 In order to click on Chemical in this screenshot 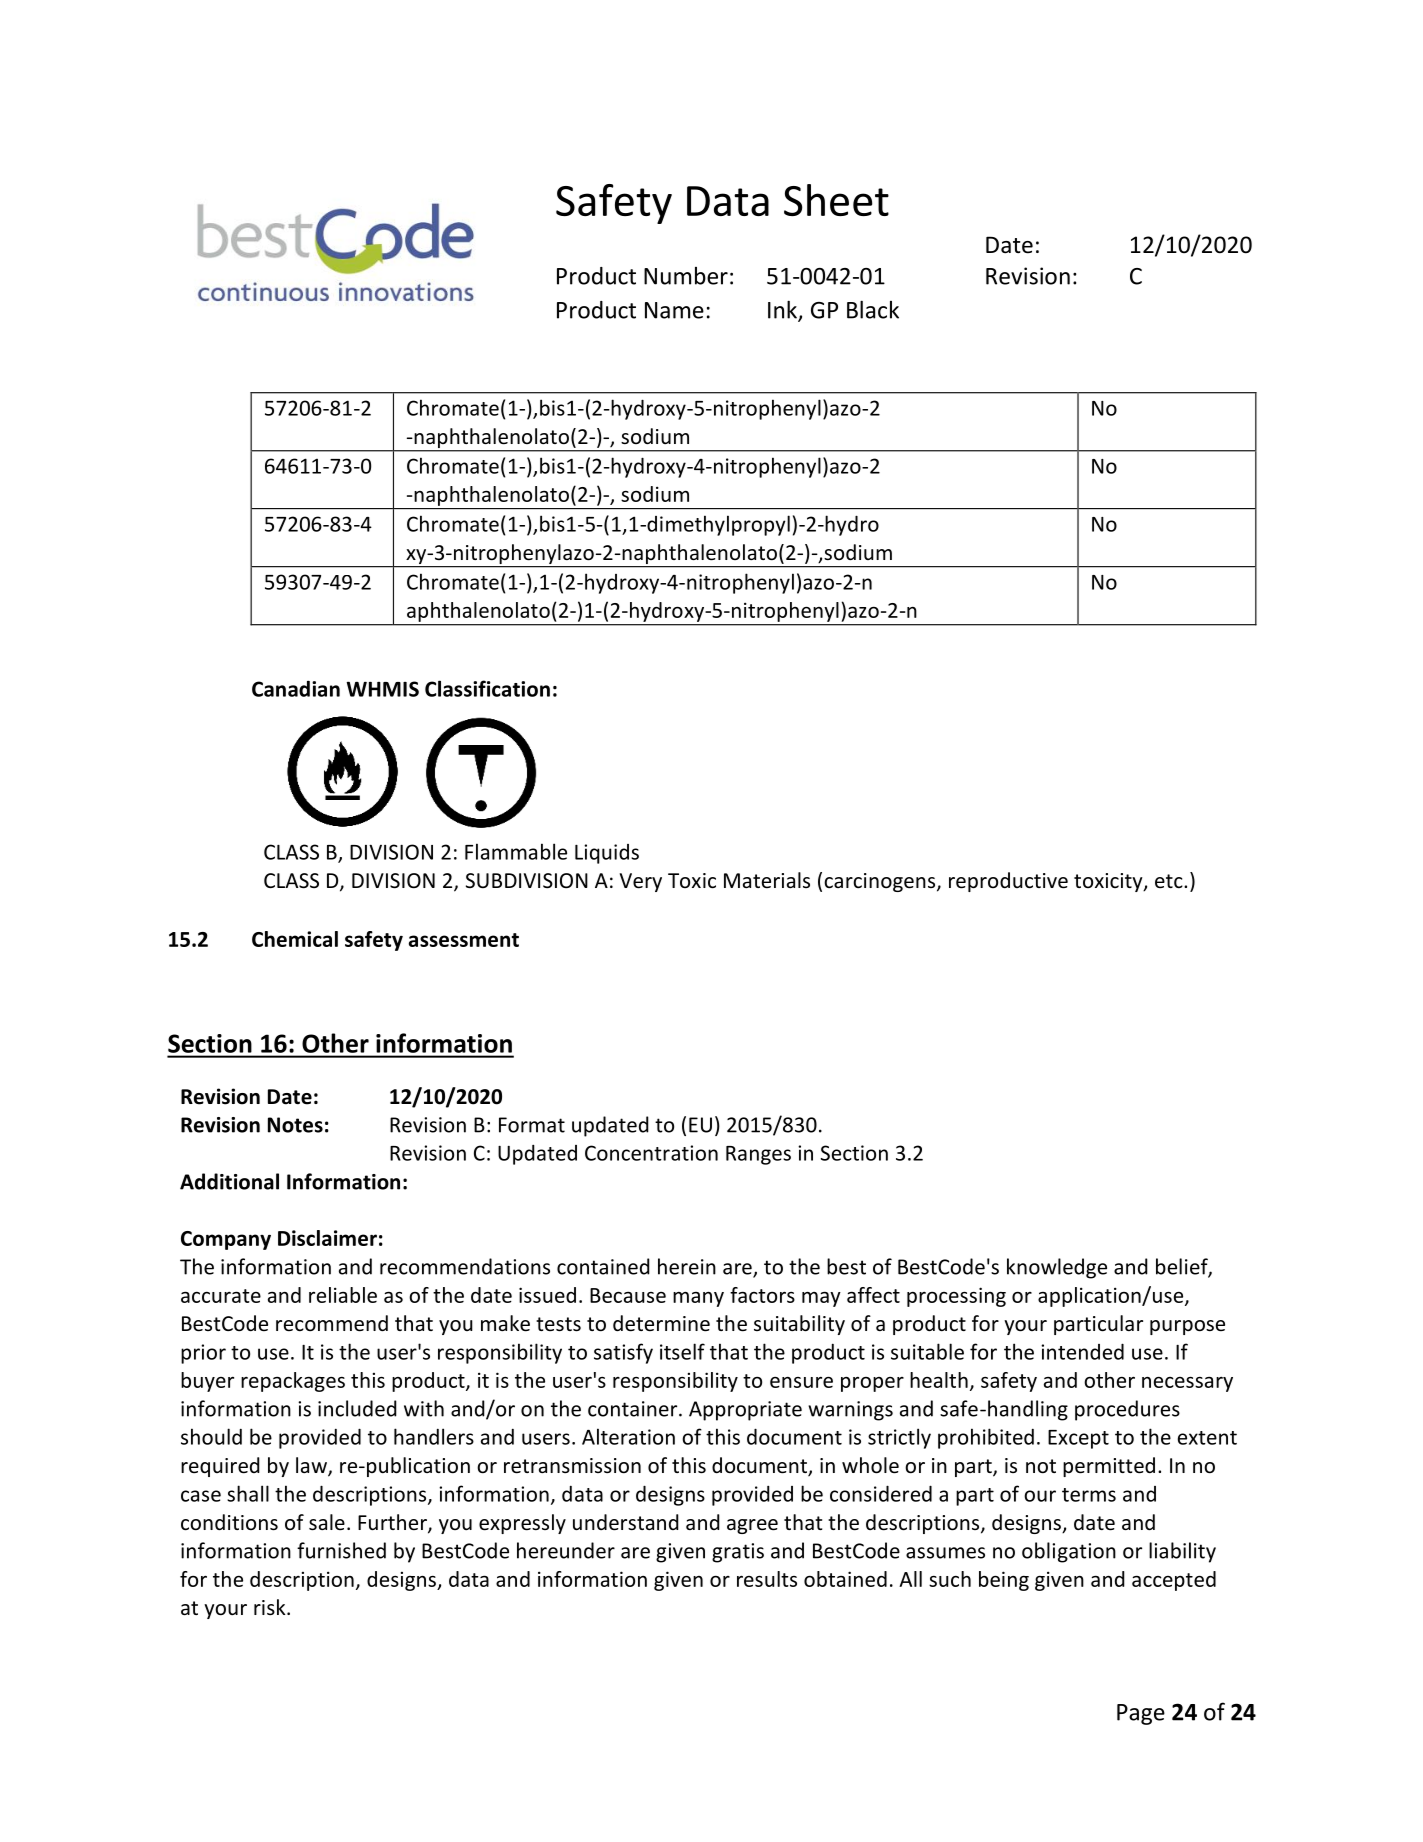, I will do `click(295, 939)`.
